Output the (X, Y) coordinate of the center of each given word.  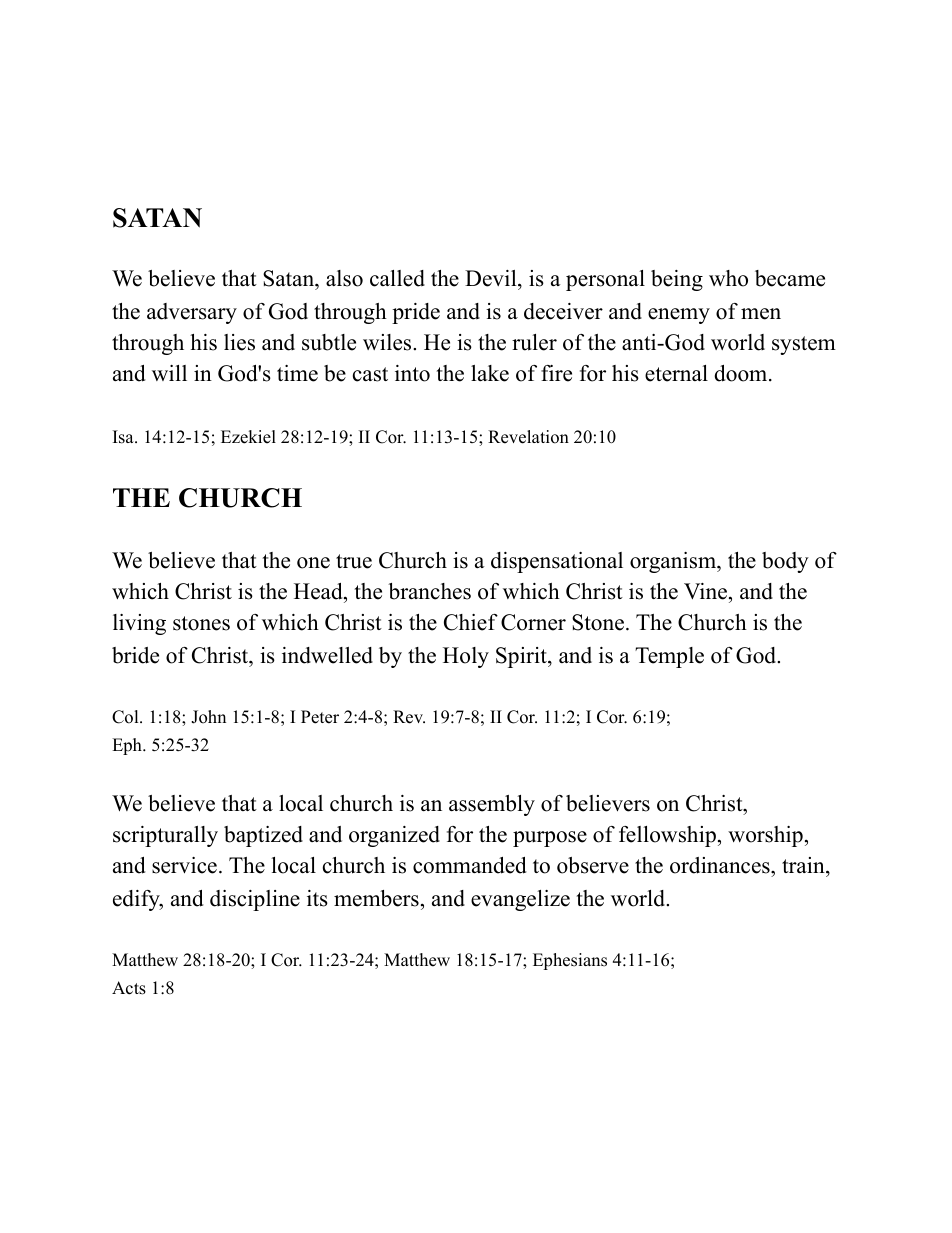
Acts (129, 988)
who (728, 278)
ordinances (721, 865)
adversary (192, 313)
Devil (492, 278)
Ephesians (570, 961)
